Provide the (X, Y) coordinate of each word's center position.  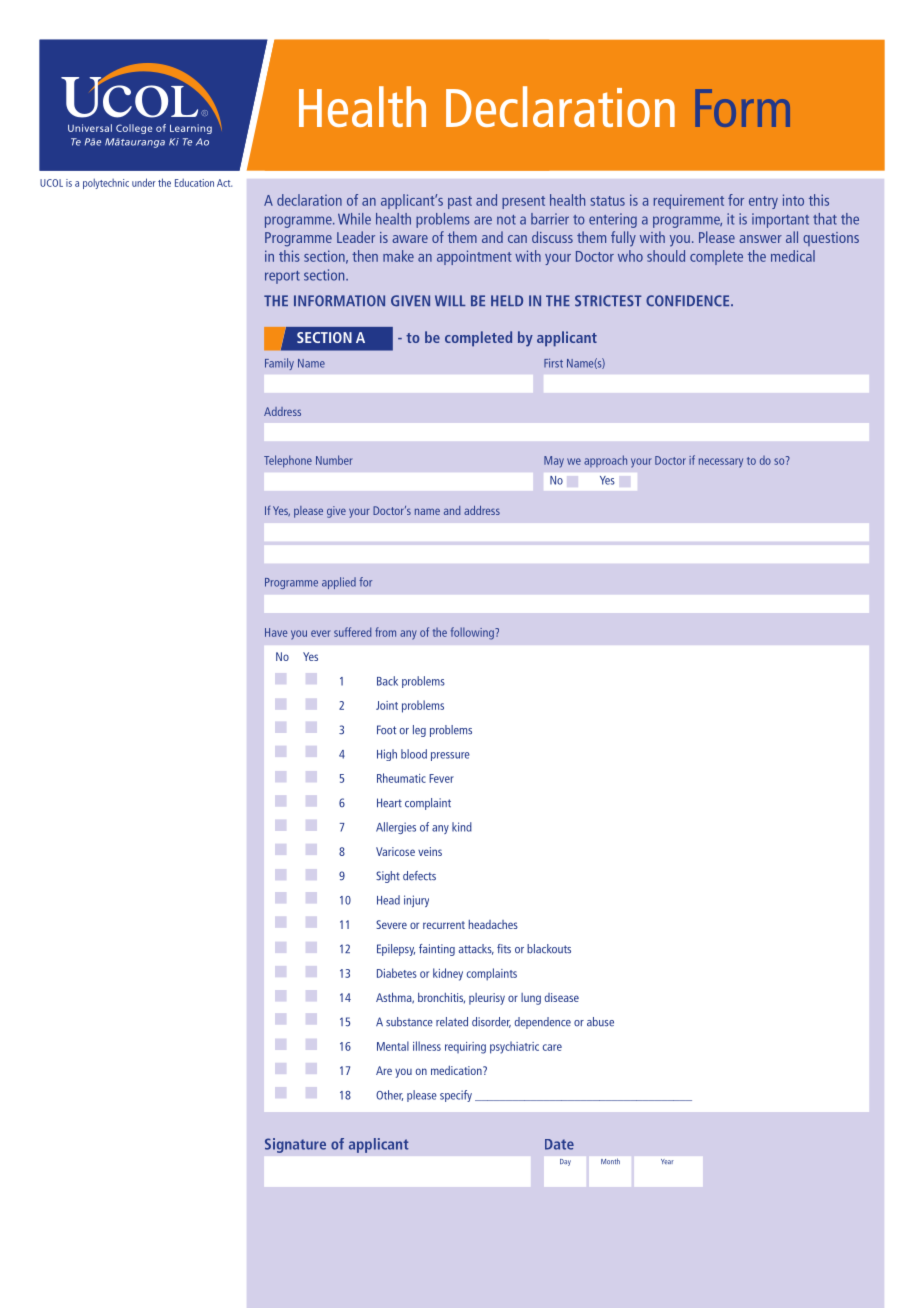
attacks (476, 949)
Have (276, 632)
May (554, 462)
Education (194, 183)
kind (462, 827)
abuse (600, 1022)
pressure (450, 756)
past (460, 202)
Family (279, 364)
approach (605, 461)
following (473, 633)
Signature (295, 1145)
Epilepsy (396, 950)
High (387, 755)
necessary (721, 463)
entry (763, 202)
